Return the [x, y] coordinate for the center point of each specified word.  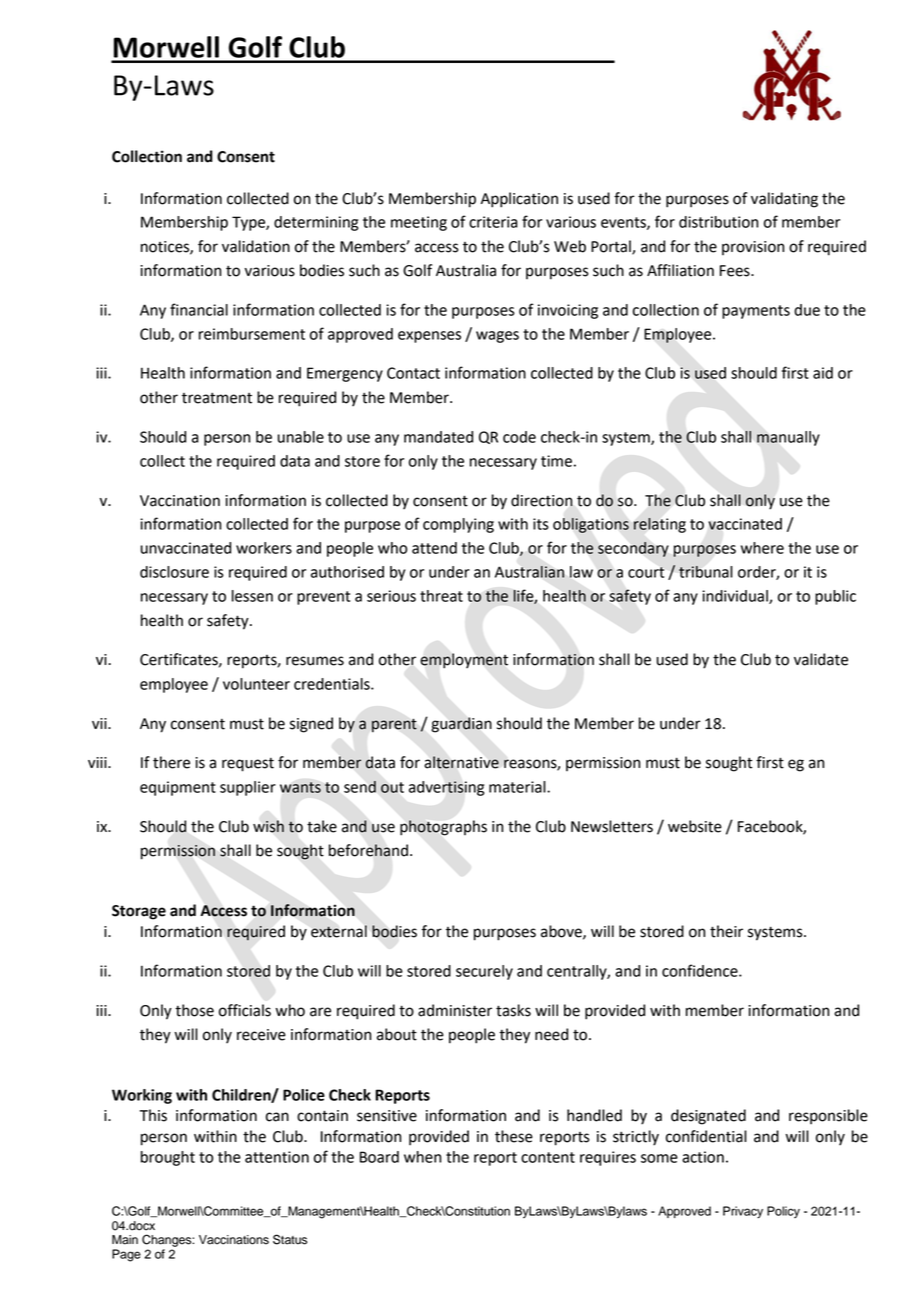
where [762, 548]
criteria [493, 222]
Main [125, 1240]
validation [256, 246]
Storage [139, 912]
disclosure [174, 572]
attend [434, 548]
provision [753, 248]
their [726, 931]
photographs [443, 828]
